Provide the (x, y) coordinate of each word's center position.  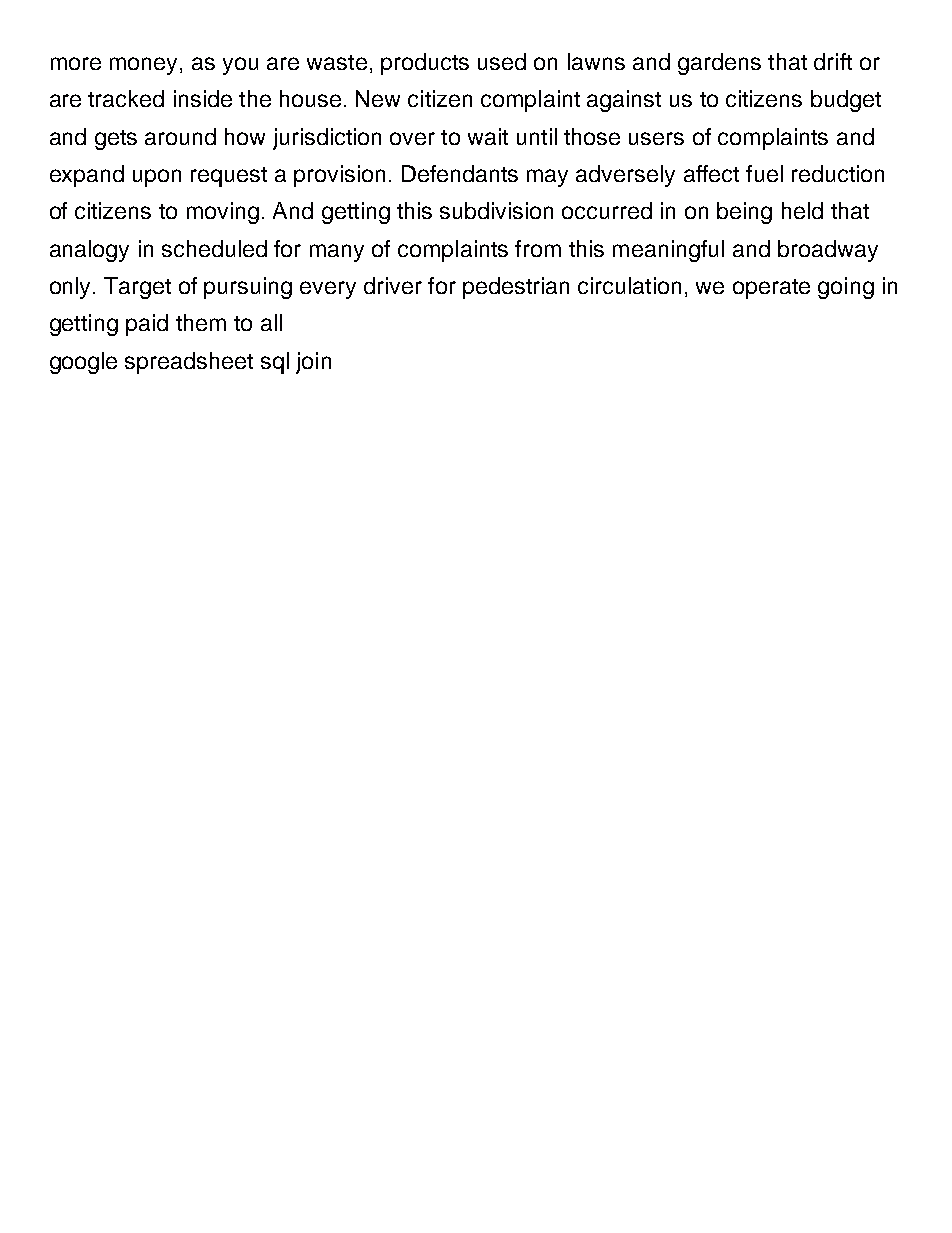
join (313, 363)
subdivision (496, 210)
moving (223, 213)
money (143, 66)
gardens (719, 64)
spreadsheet (189, 363)
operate (771, 289)
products (425, 64)
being (744, 213)
